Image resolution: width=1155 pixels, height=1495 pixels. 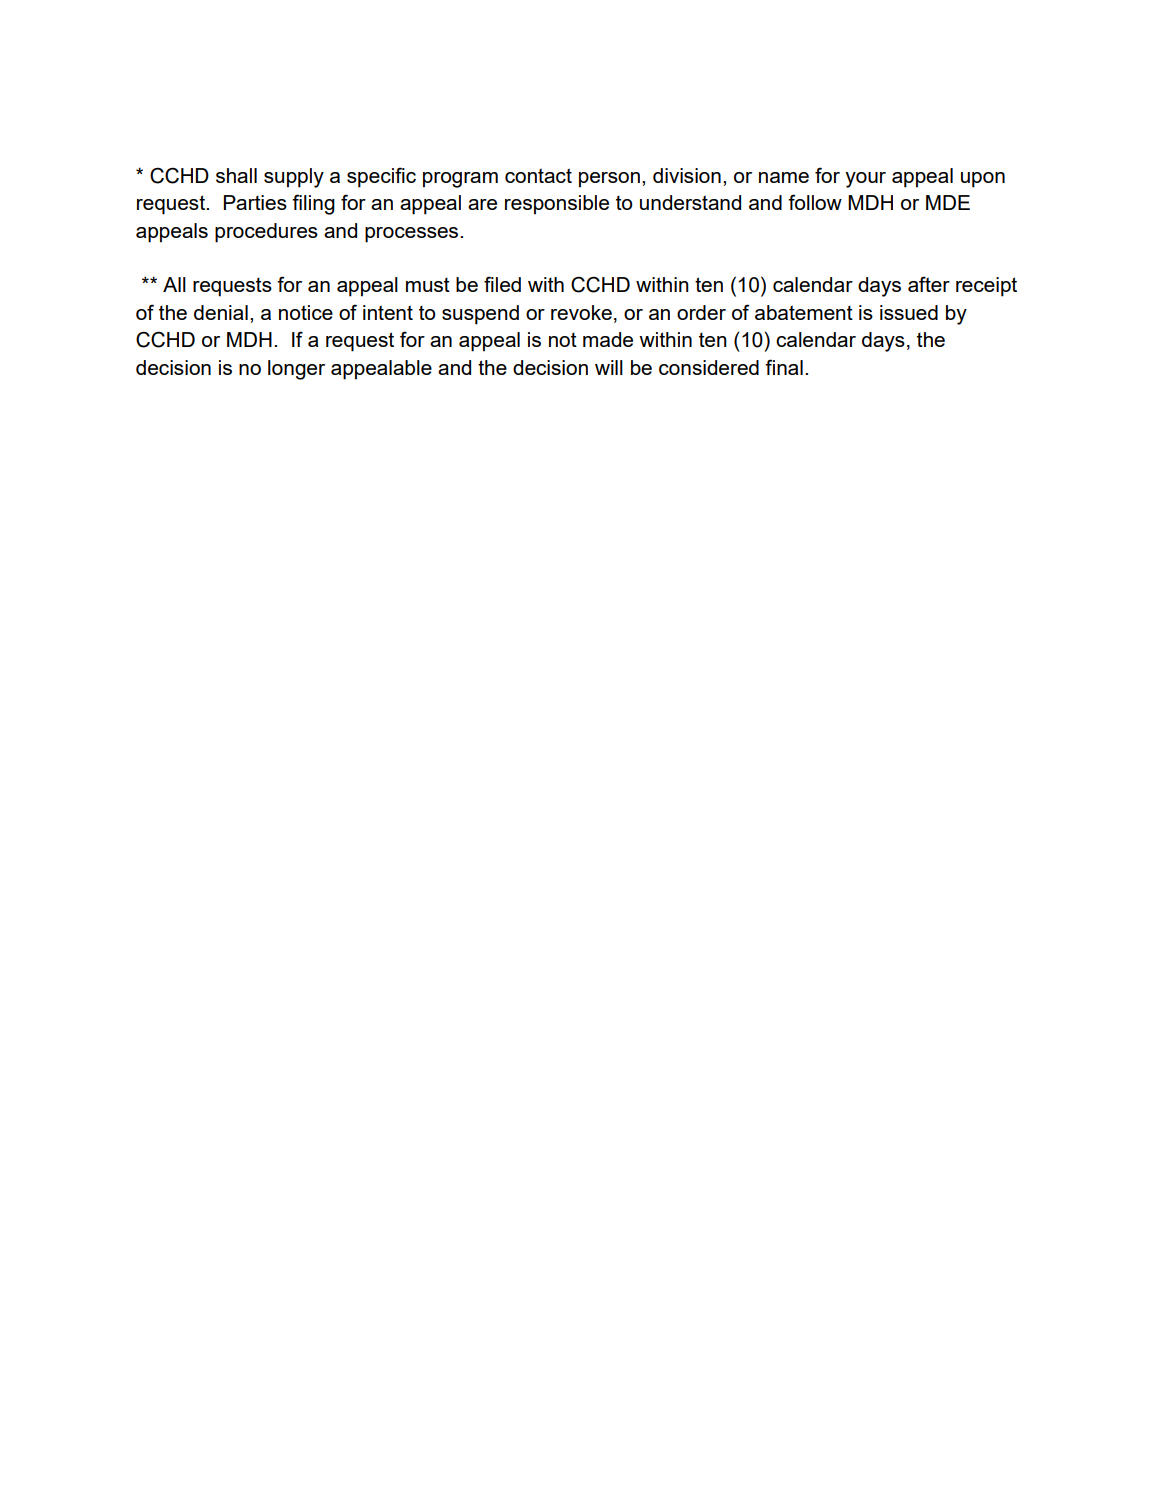 I want to click on filed, so click(x=502, y=284).
